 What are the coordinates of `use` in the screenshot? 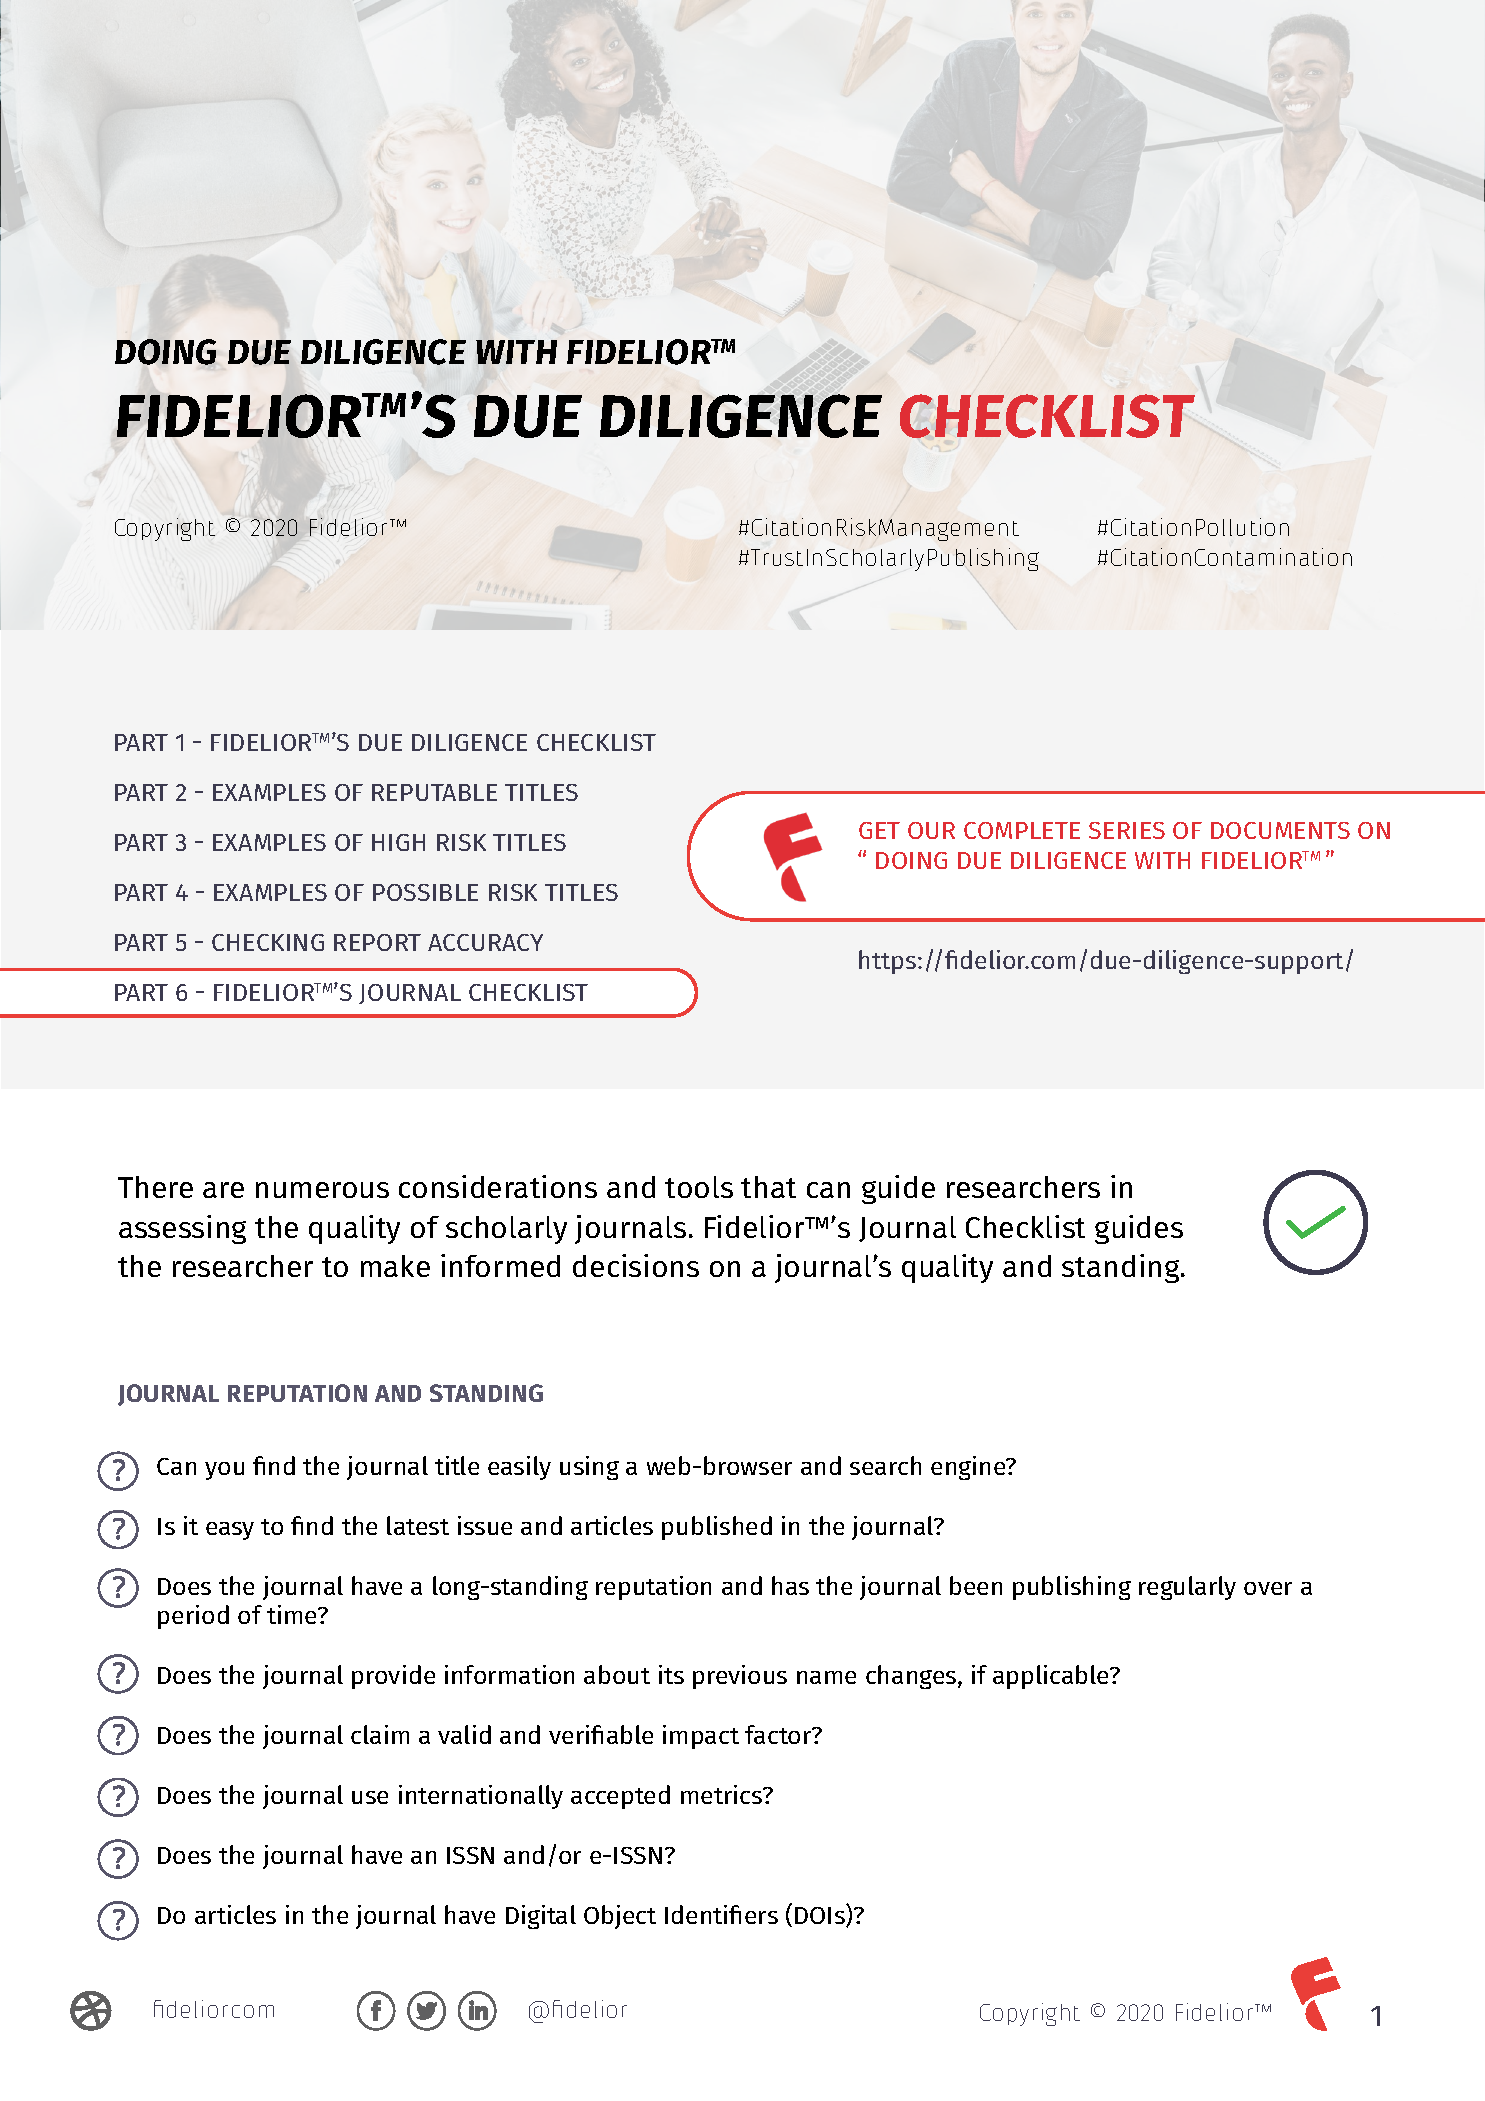 It's located at (370, 1797).
